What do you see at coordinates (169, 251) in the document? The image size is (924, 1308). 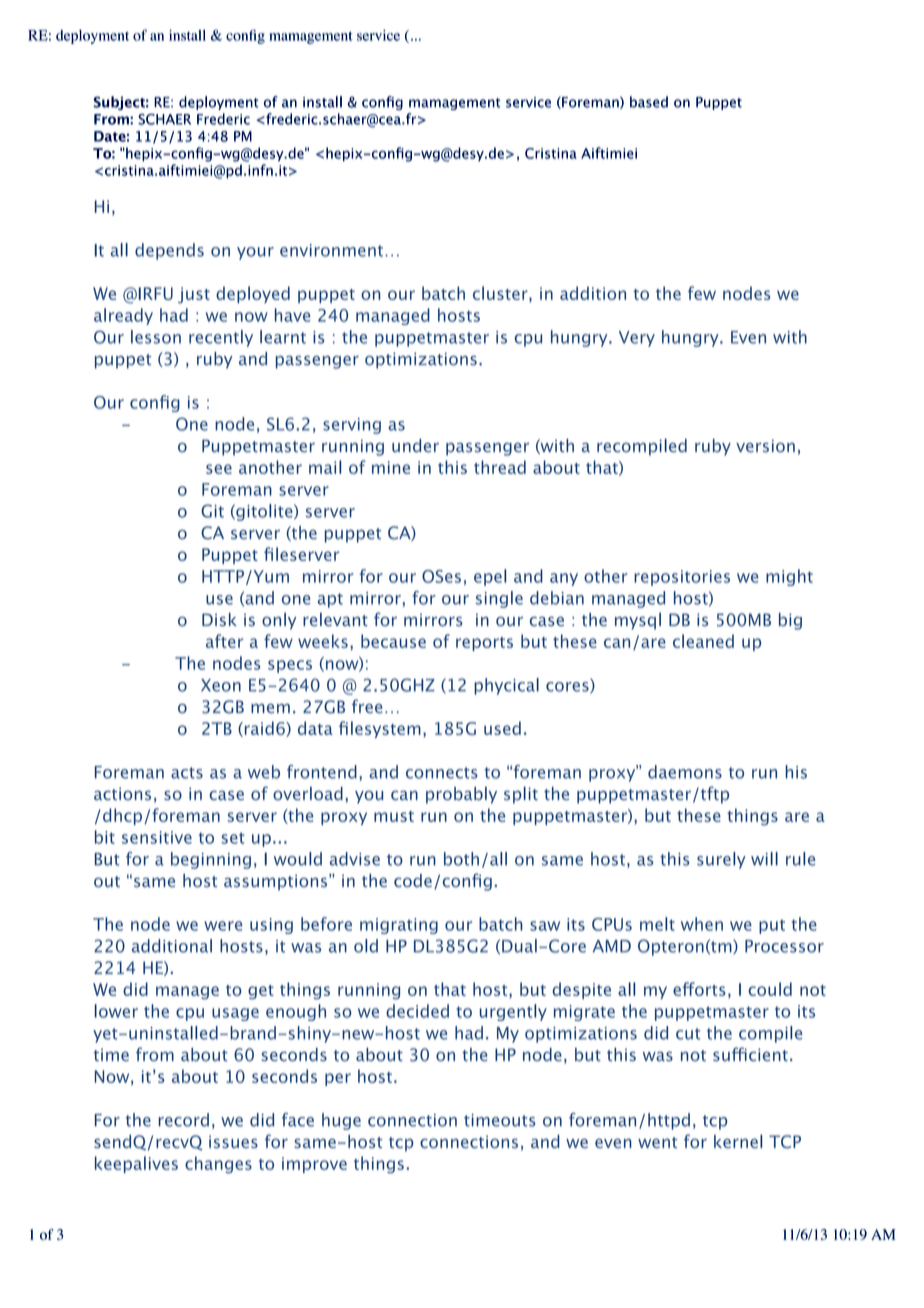 I see `depends` at bounding box center [169, 251].
